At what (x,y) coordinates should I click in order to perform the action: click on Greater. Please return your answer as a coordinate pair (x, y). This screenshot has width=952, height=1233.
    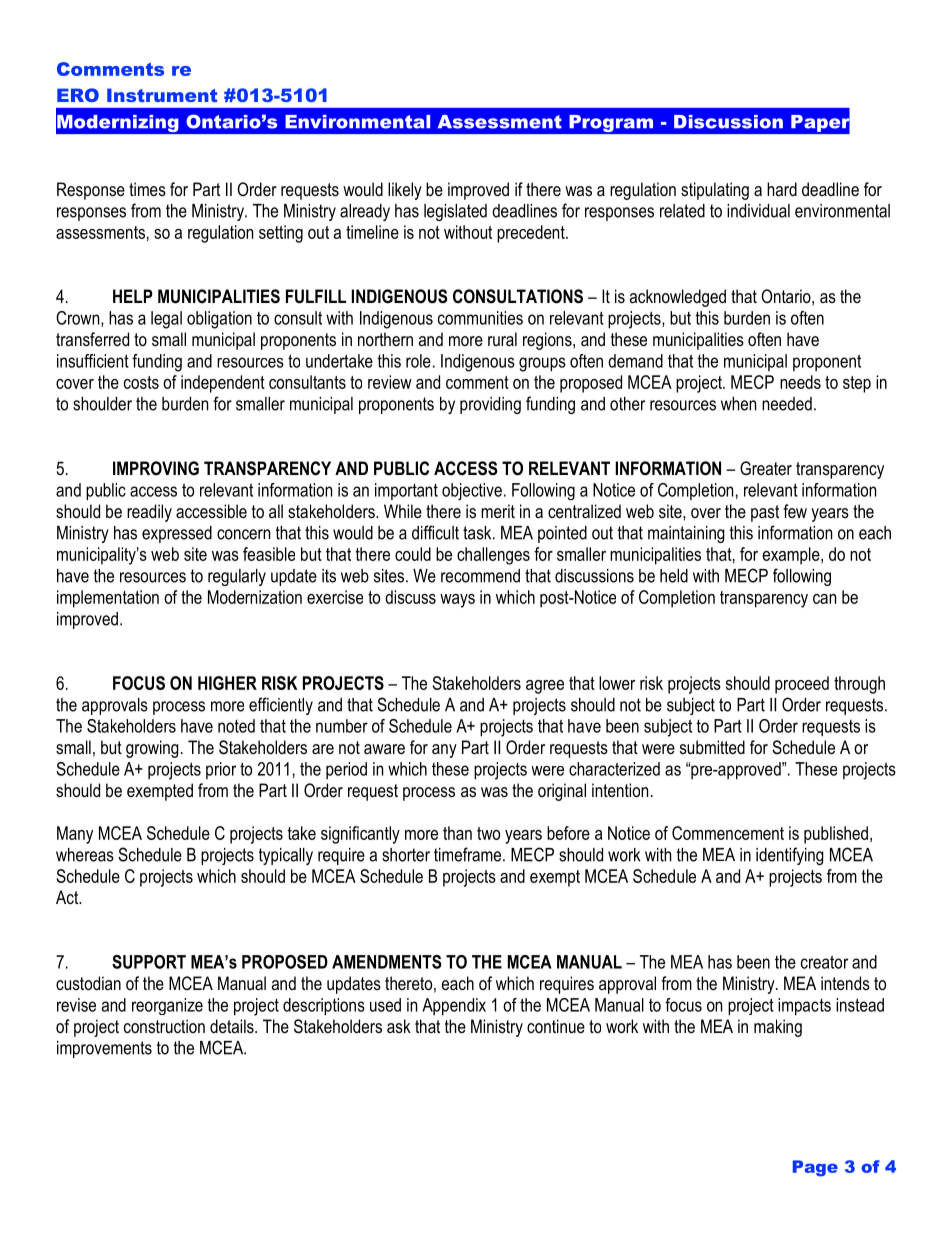
    Looking at the image, I should click on (766, 468).
